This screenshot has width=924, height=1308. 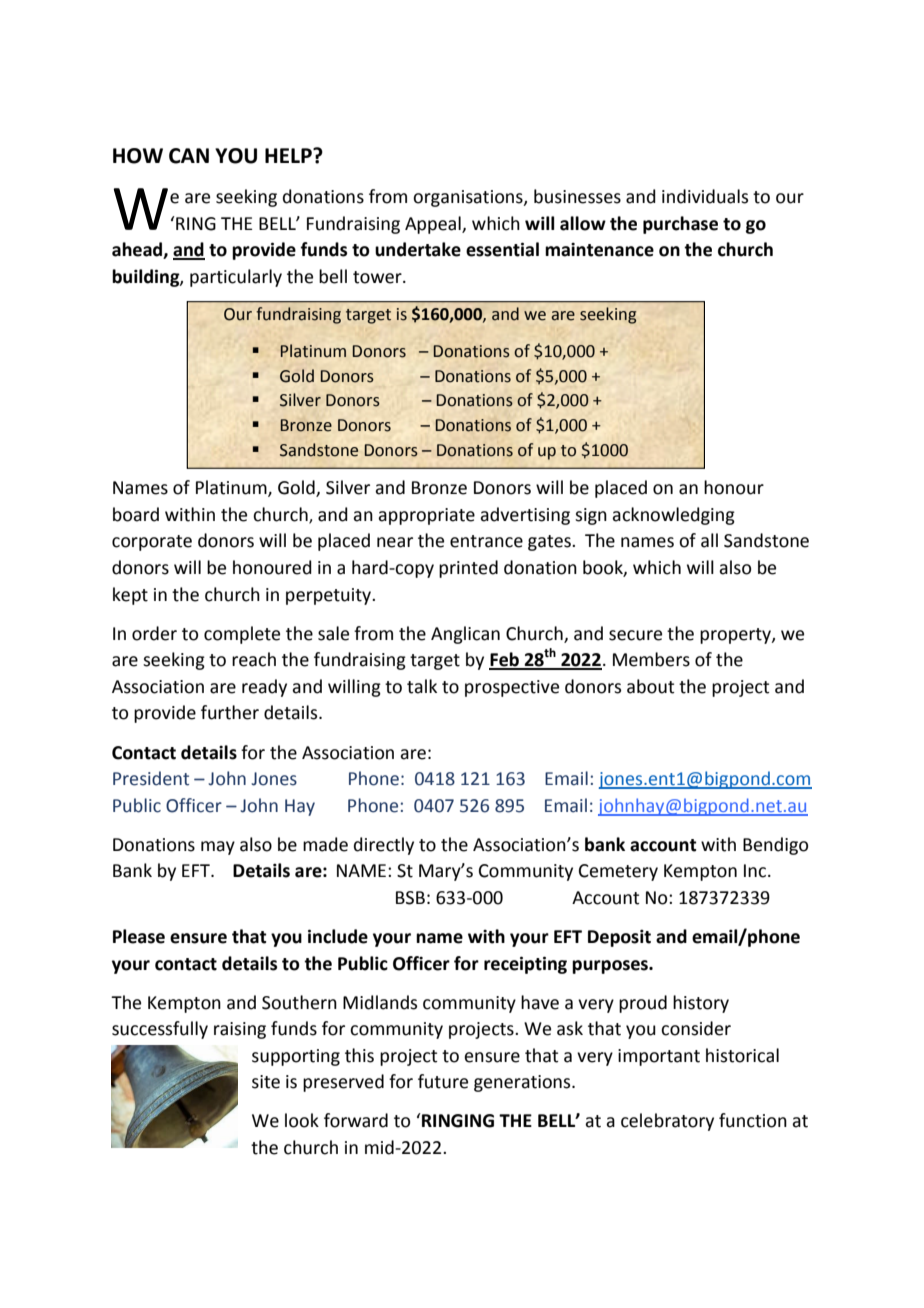 I want to click on appropriate, so click(x=426, y=516).
